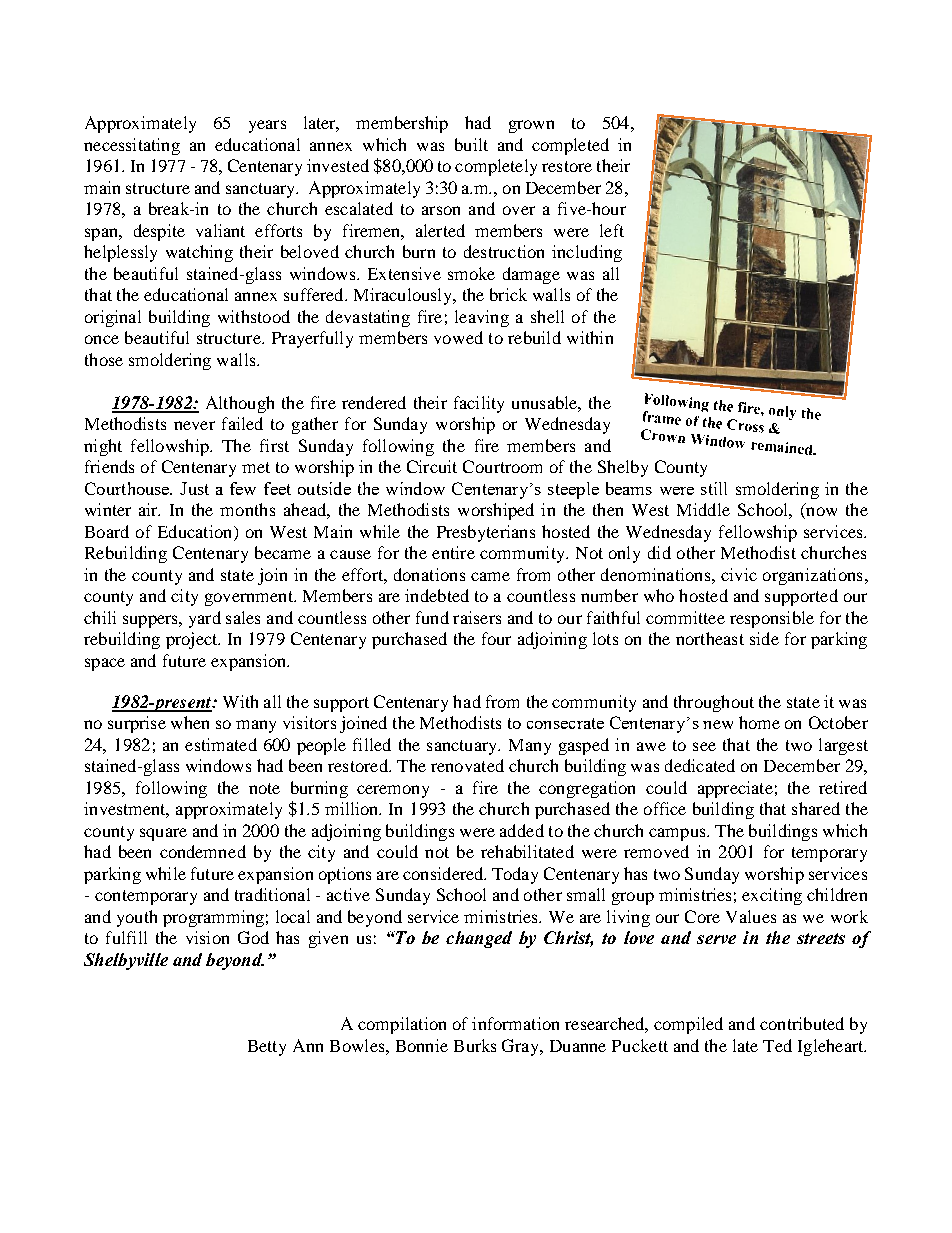 Image resolution: width=952 pixels, height=1233 pixels. I want to click on contributed, so click(802, 1023).
